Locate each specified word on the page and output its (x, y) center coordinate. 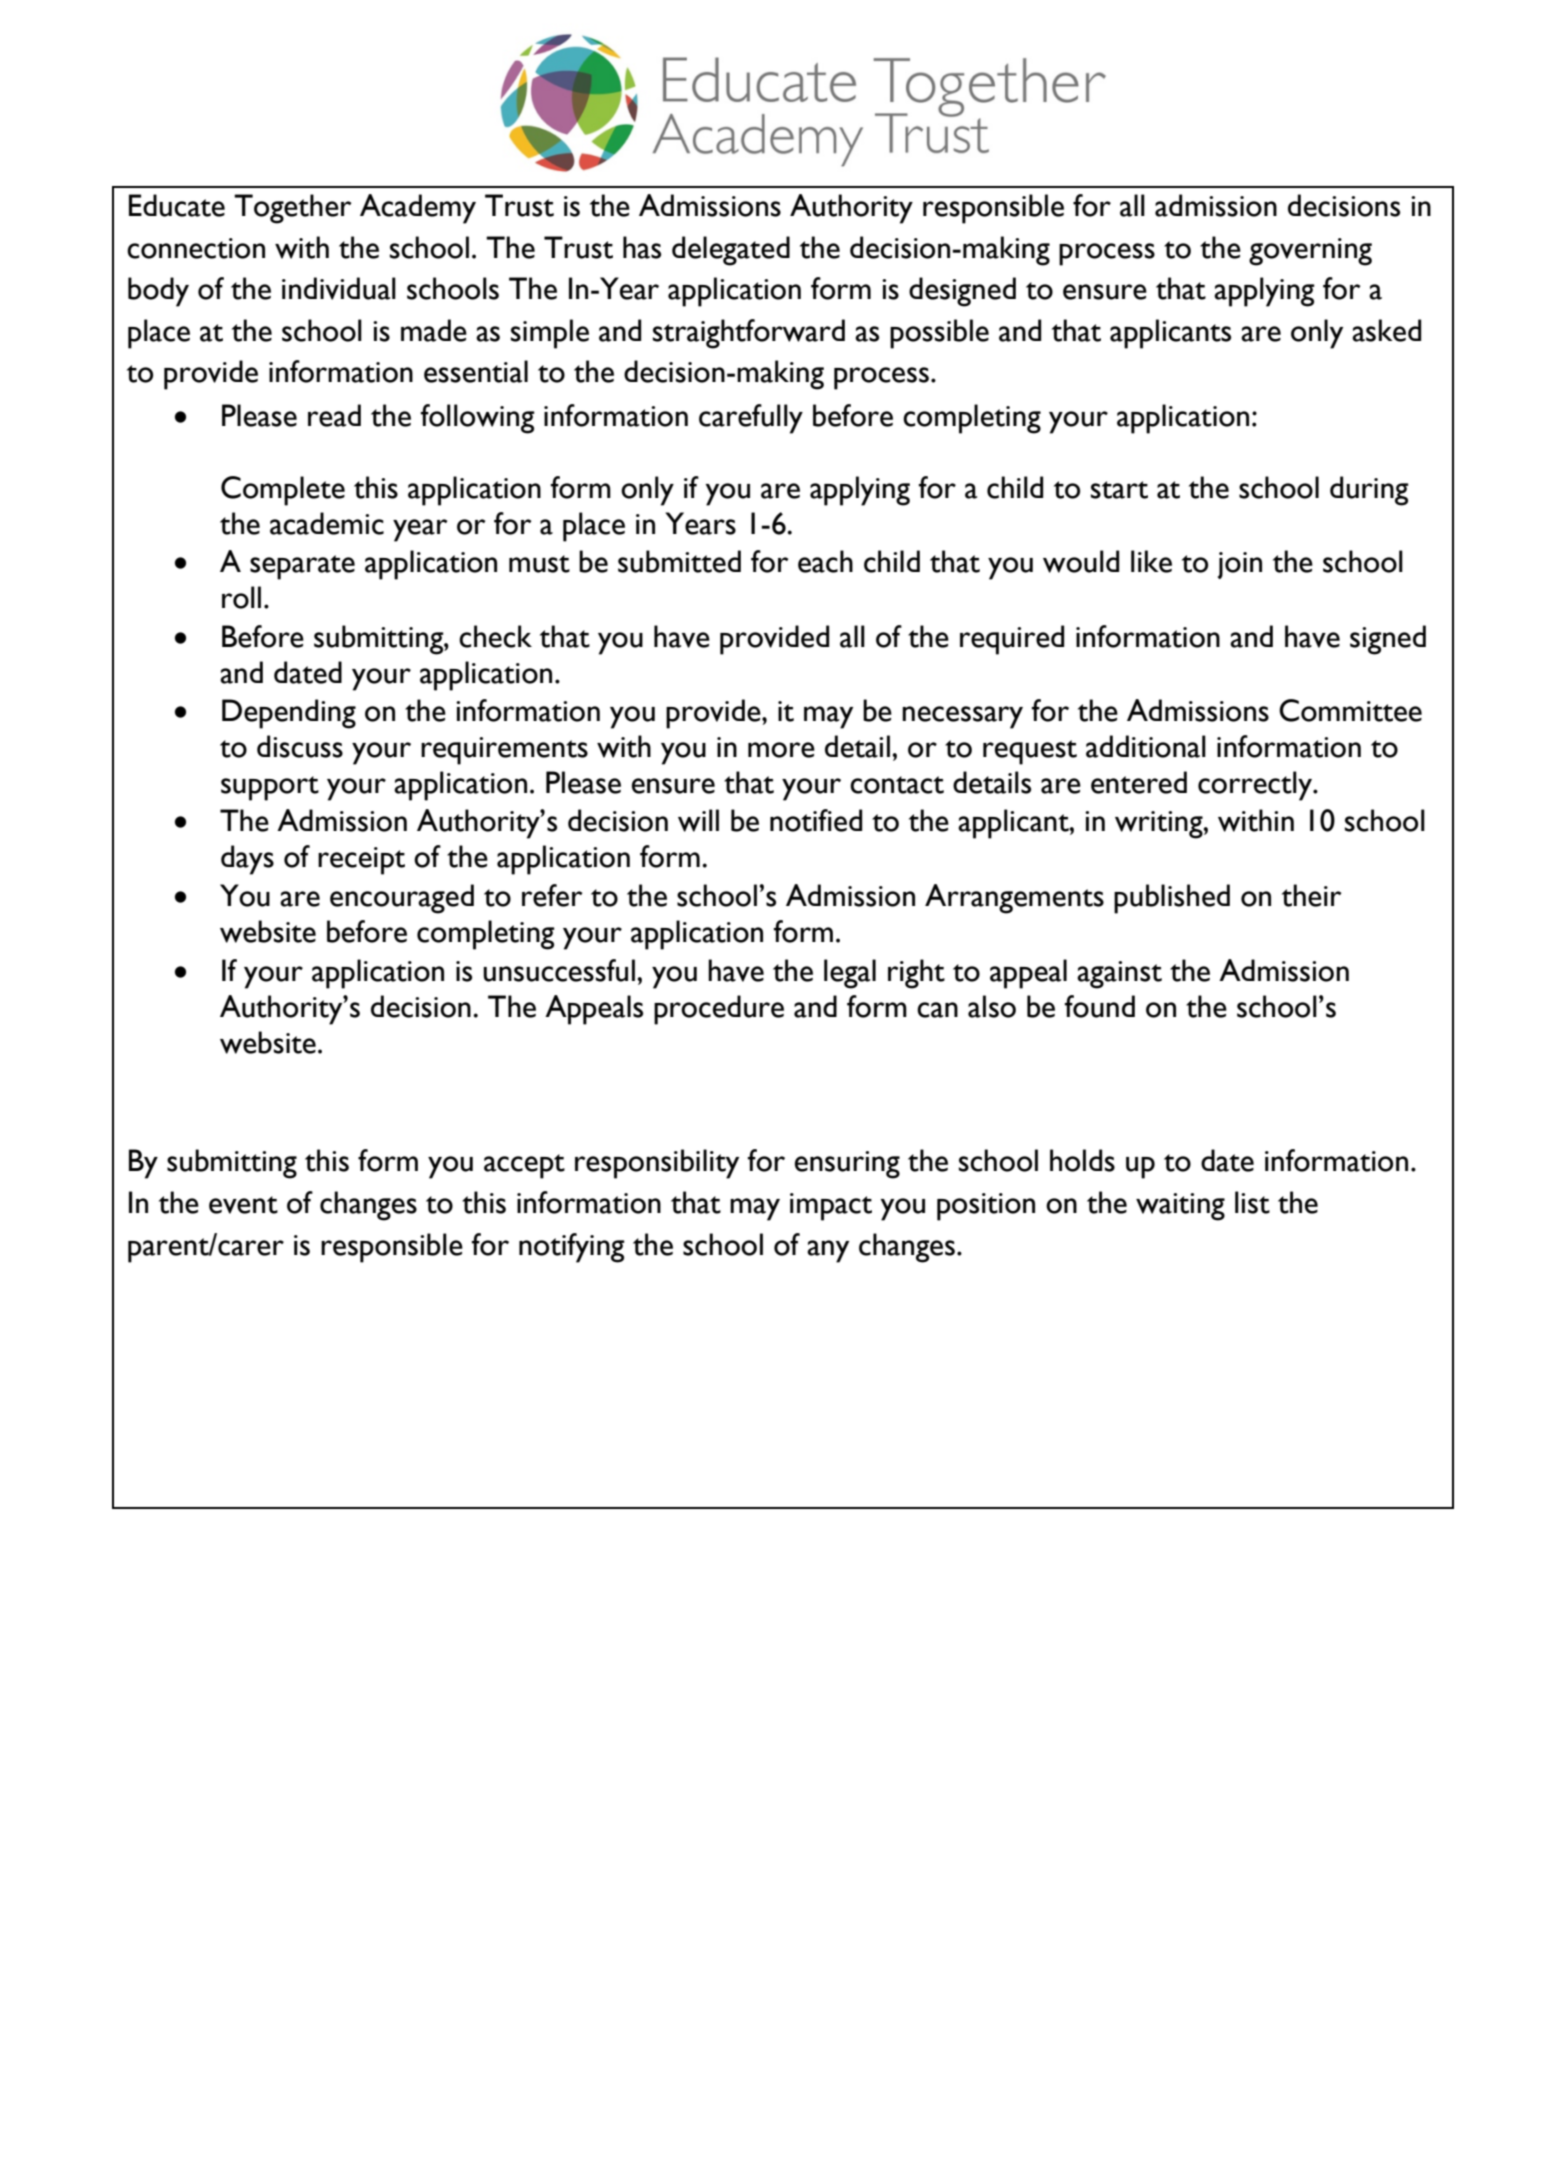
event (243, 1205)
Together (292, 209)
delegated (731, 251)
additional (1146, 746)
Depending (289, 714)
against (1119, 975)
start (1119, 490)
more (781, 750)
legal (850, 974)
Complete (283, 491)
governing (1310, 252)
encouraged (402, 899)
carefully (751, 419)
